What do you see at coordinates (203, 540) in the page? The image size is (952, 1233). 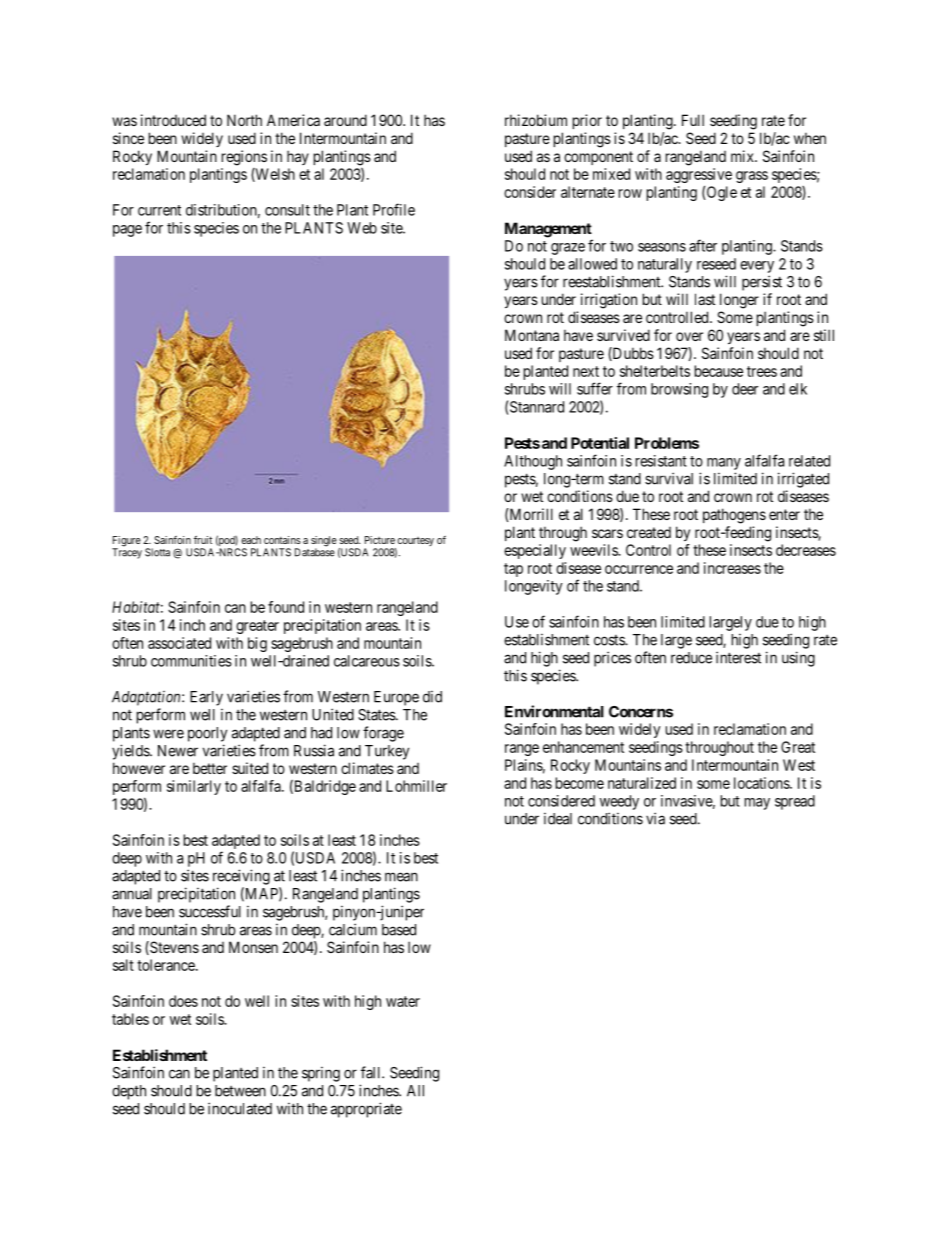 I see `fruit` at bounding box center [203, 540].
